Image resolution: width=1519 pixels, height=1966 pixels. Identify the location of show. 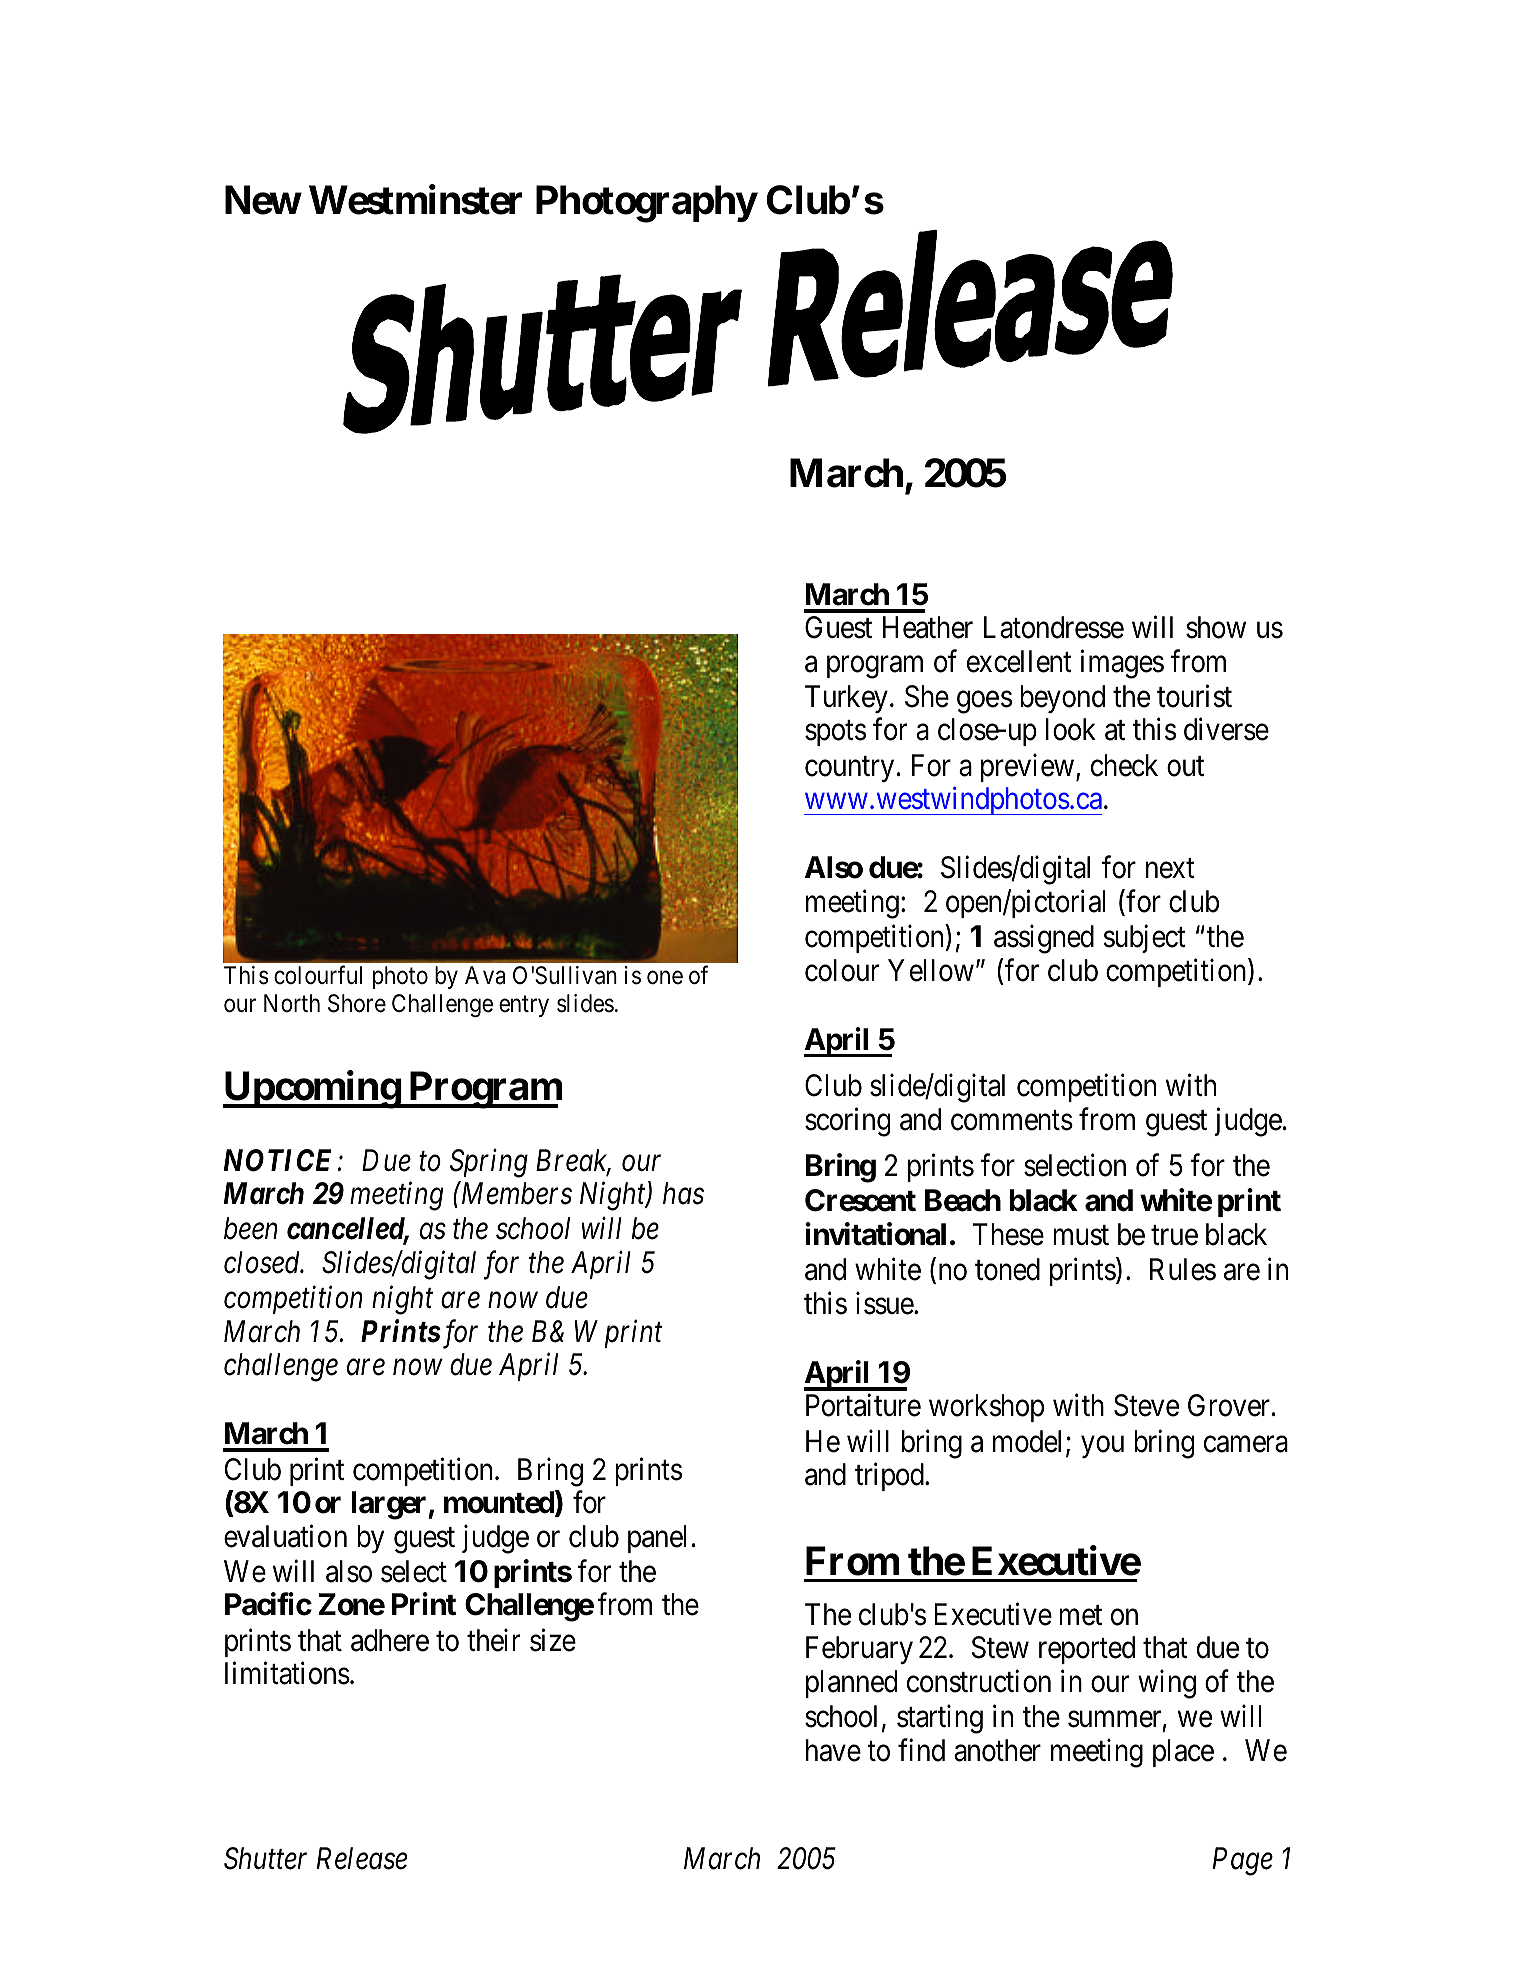
(1216, 627).
